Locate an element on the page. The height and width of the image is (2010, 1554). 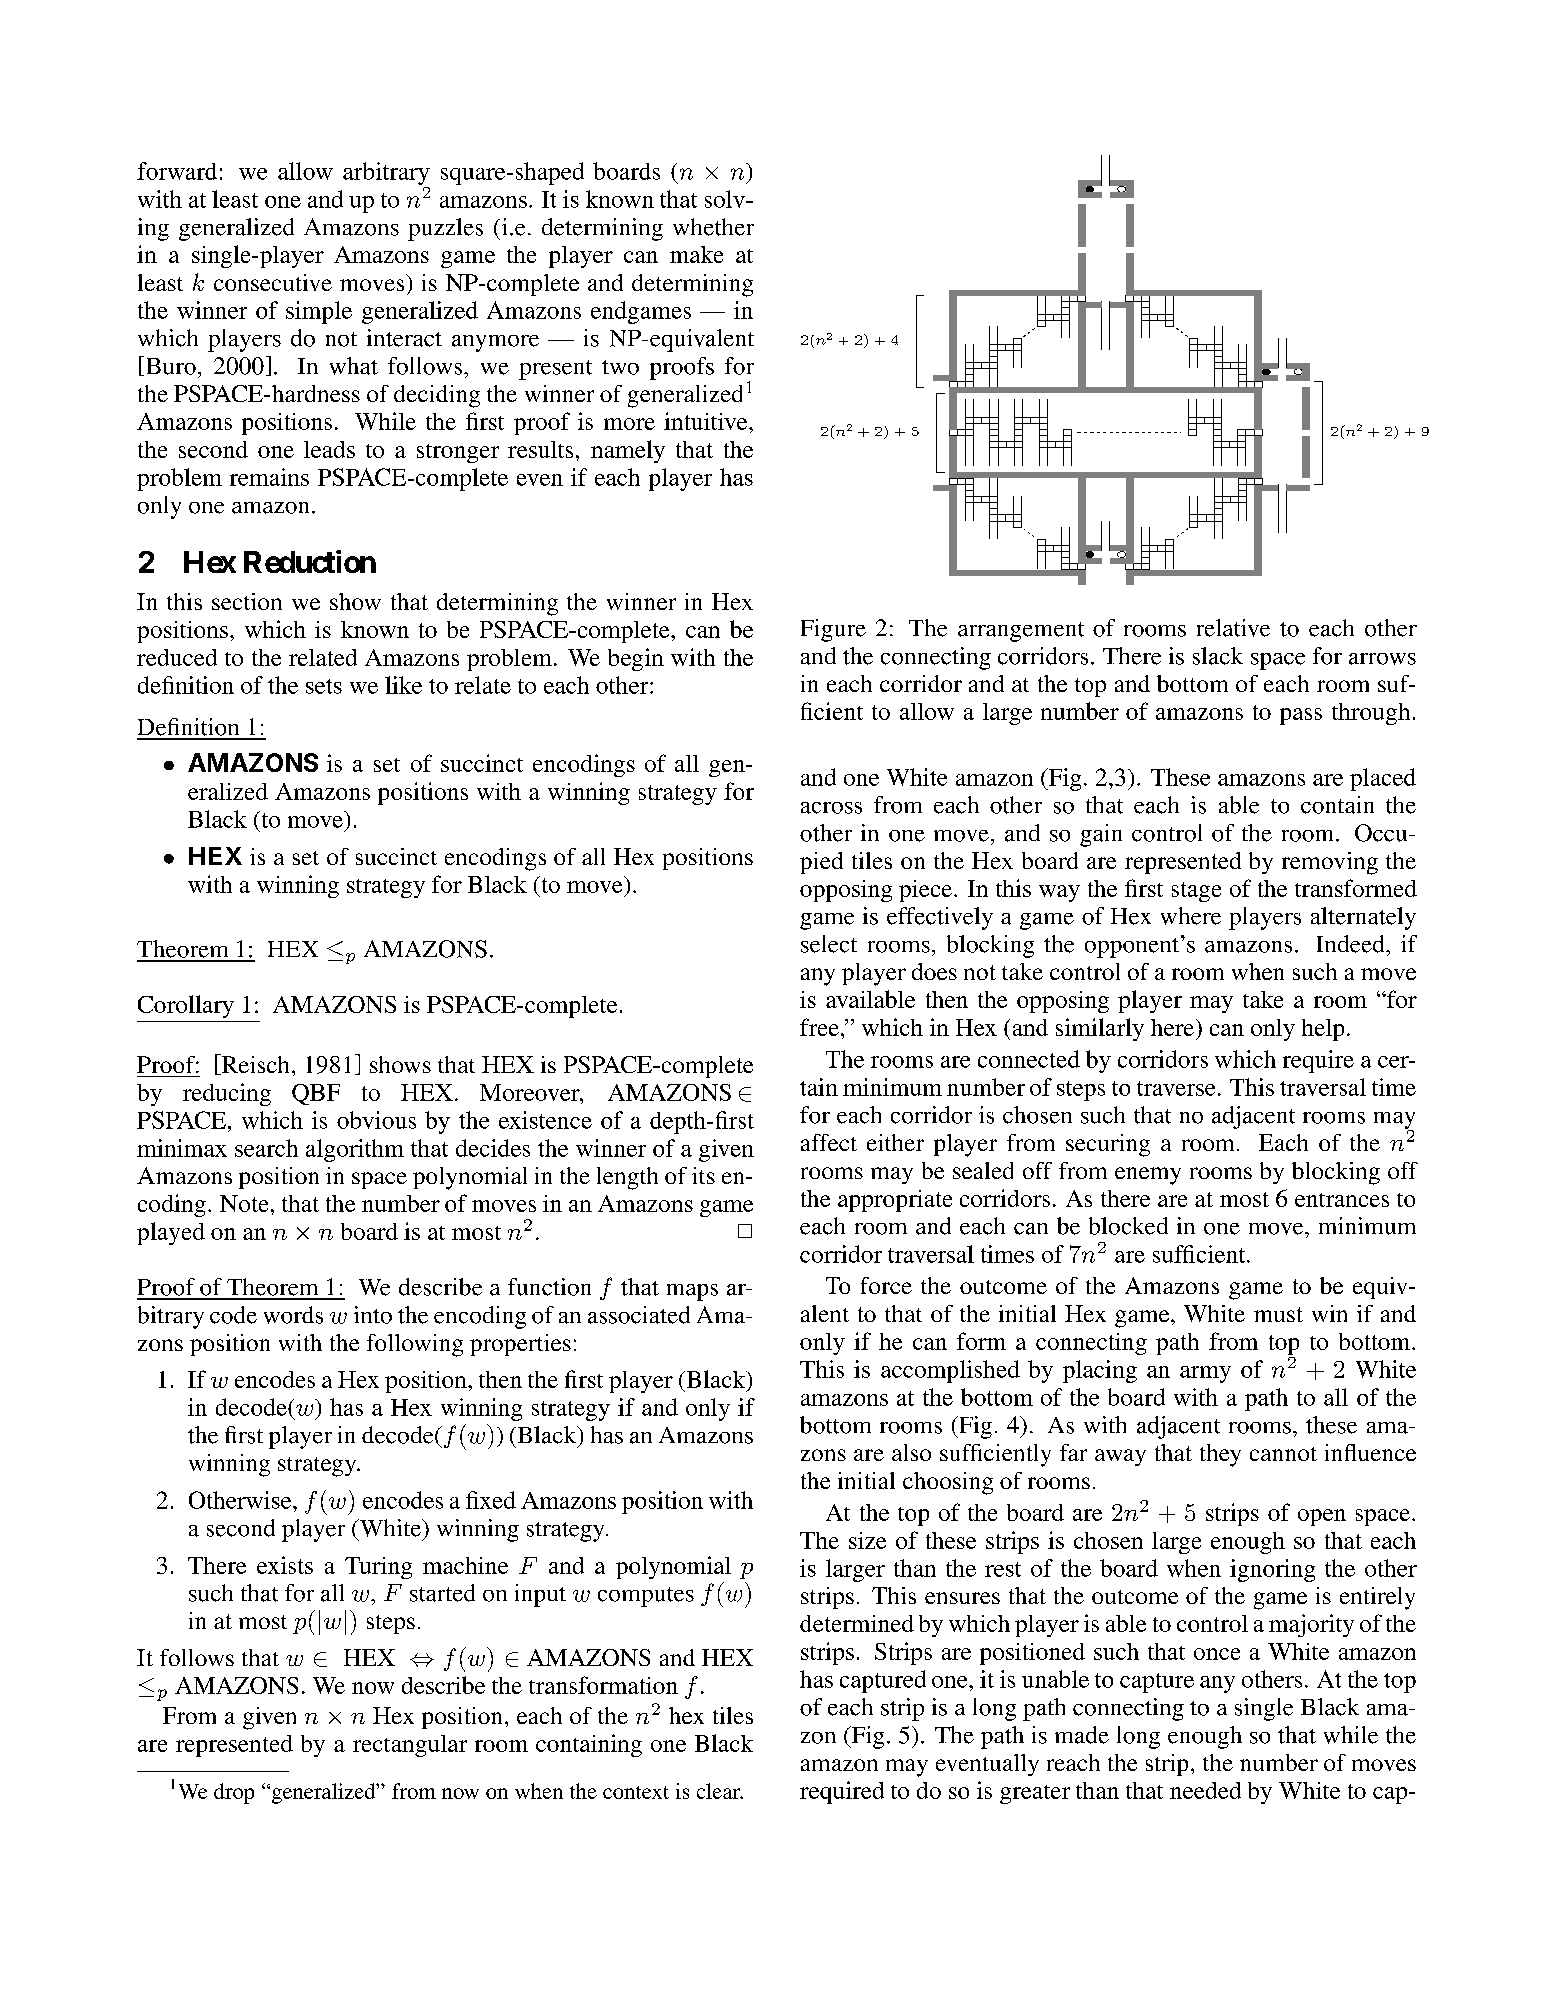
sets is located at coordinates (324, 686).
